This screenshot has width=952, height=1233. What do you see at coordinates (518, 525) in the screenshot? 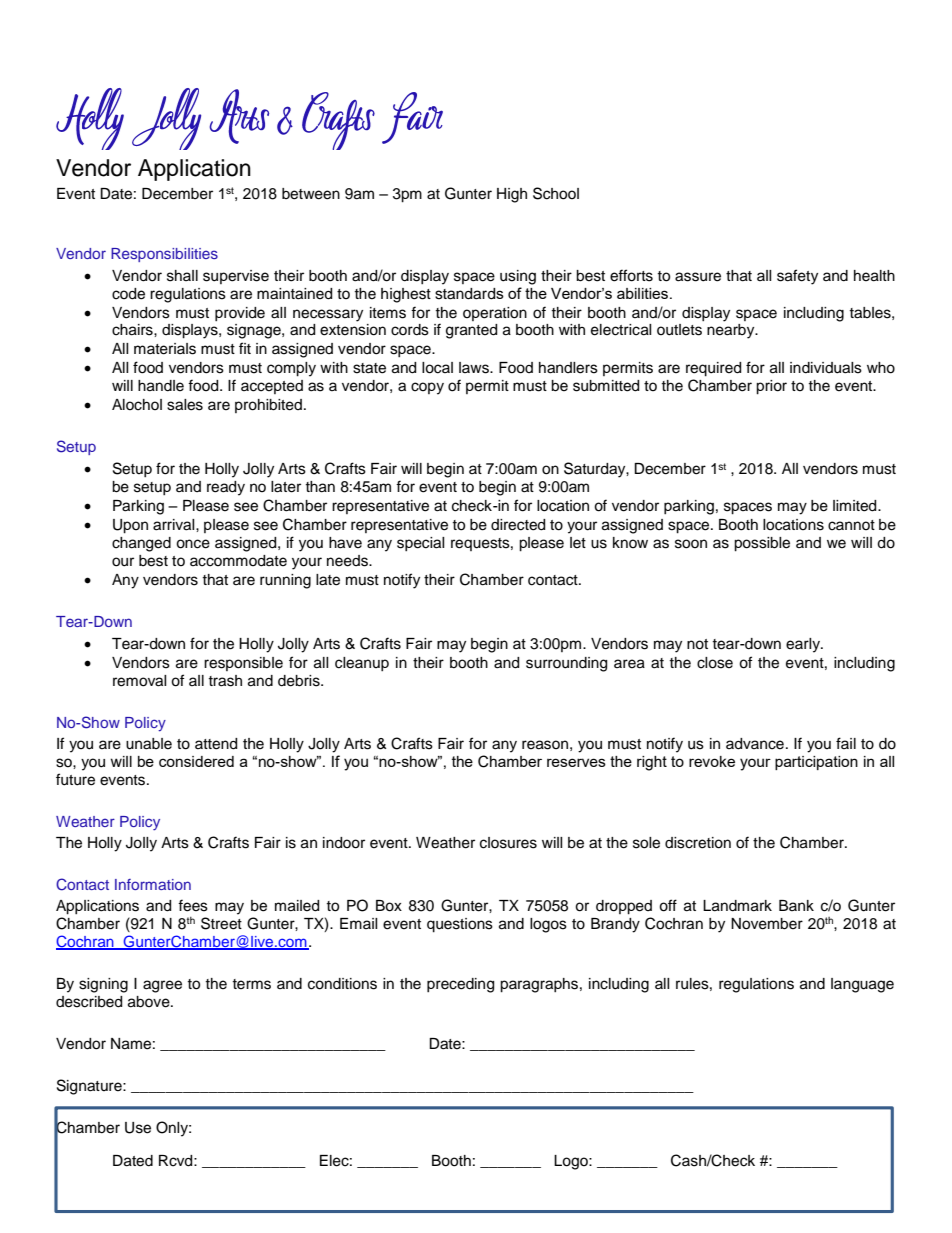
I see `directed` at bounding box center [518, 525].
